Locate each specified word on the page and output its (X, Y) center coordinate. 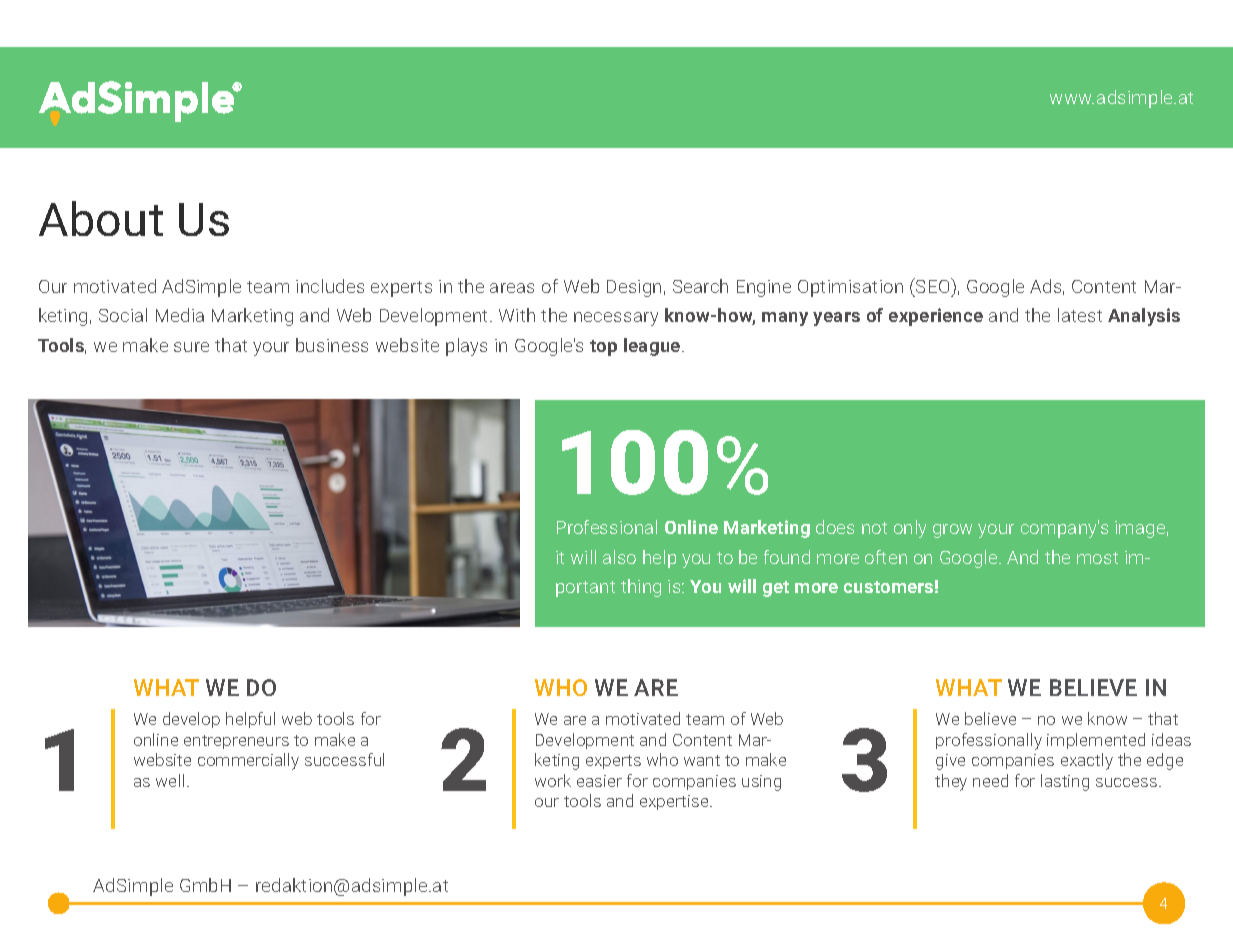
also (619, 557)
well (170, 780)
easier (599, 781)
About (101, 218)
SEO (933, 285)
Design (634, 288)
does (835, 527)
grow (952, 531)
